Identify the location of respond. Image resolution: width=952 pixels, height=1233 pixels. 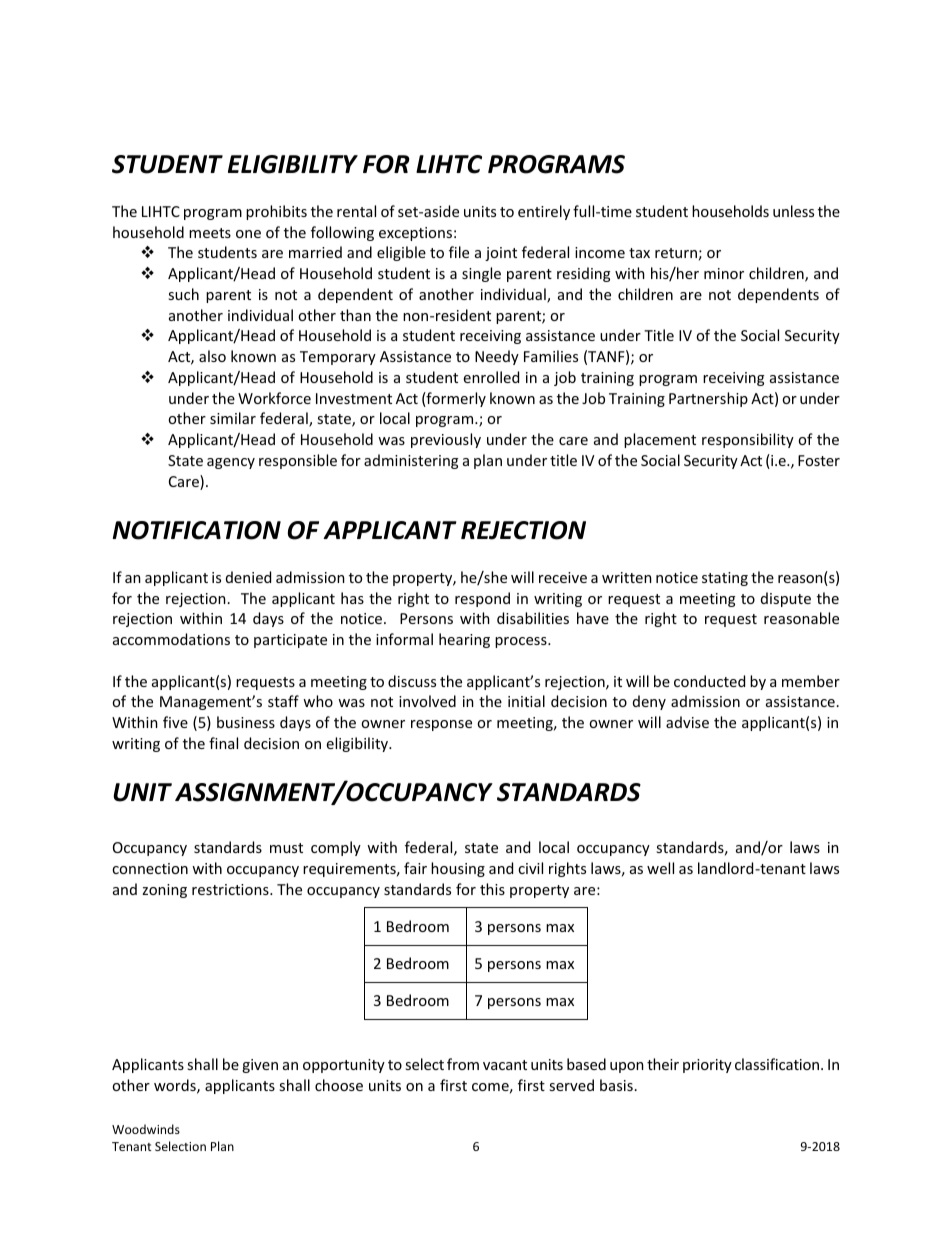
(482, 599).
